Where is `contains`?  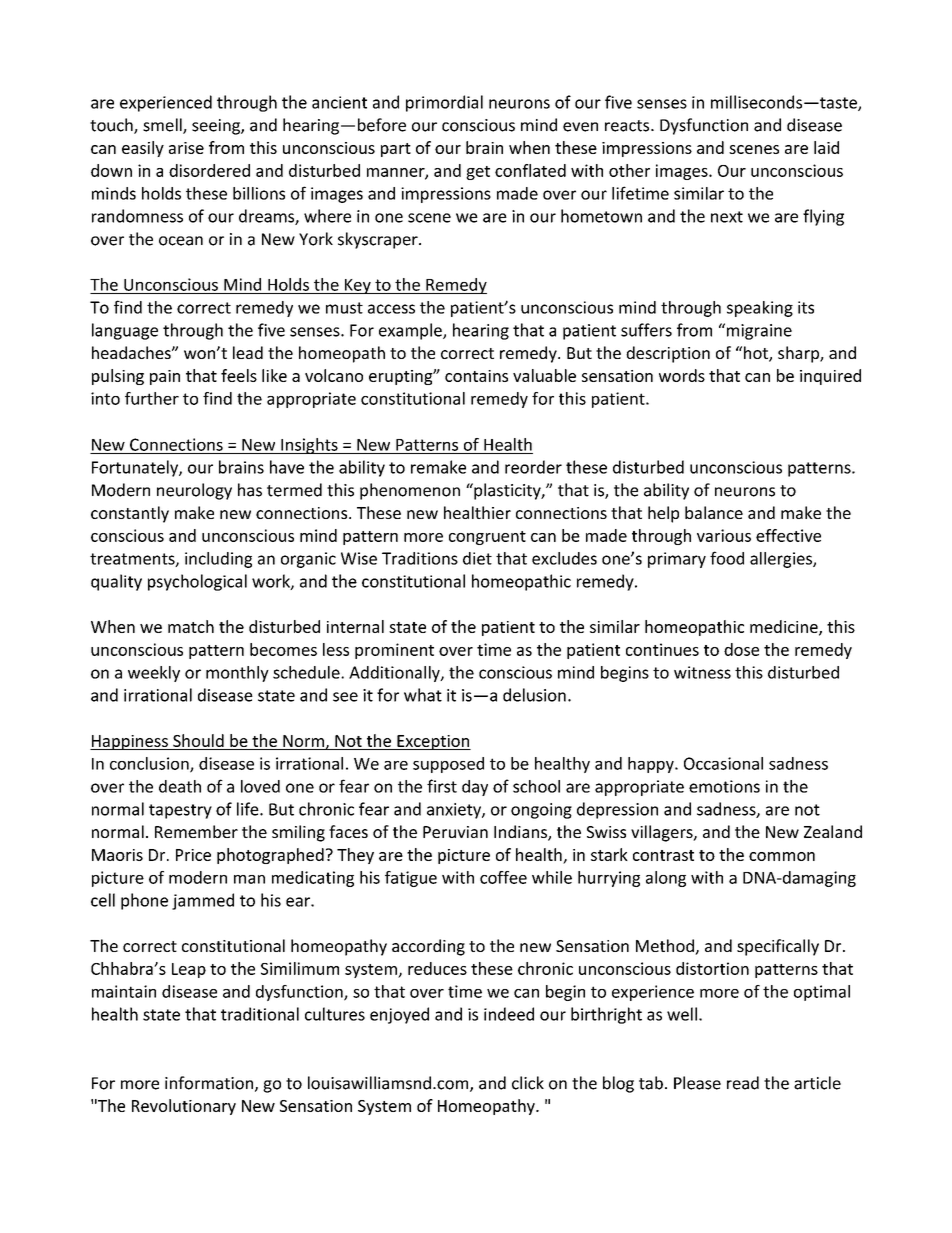
contains is located at coordinates (476, 376).
